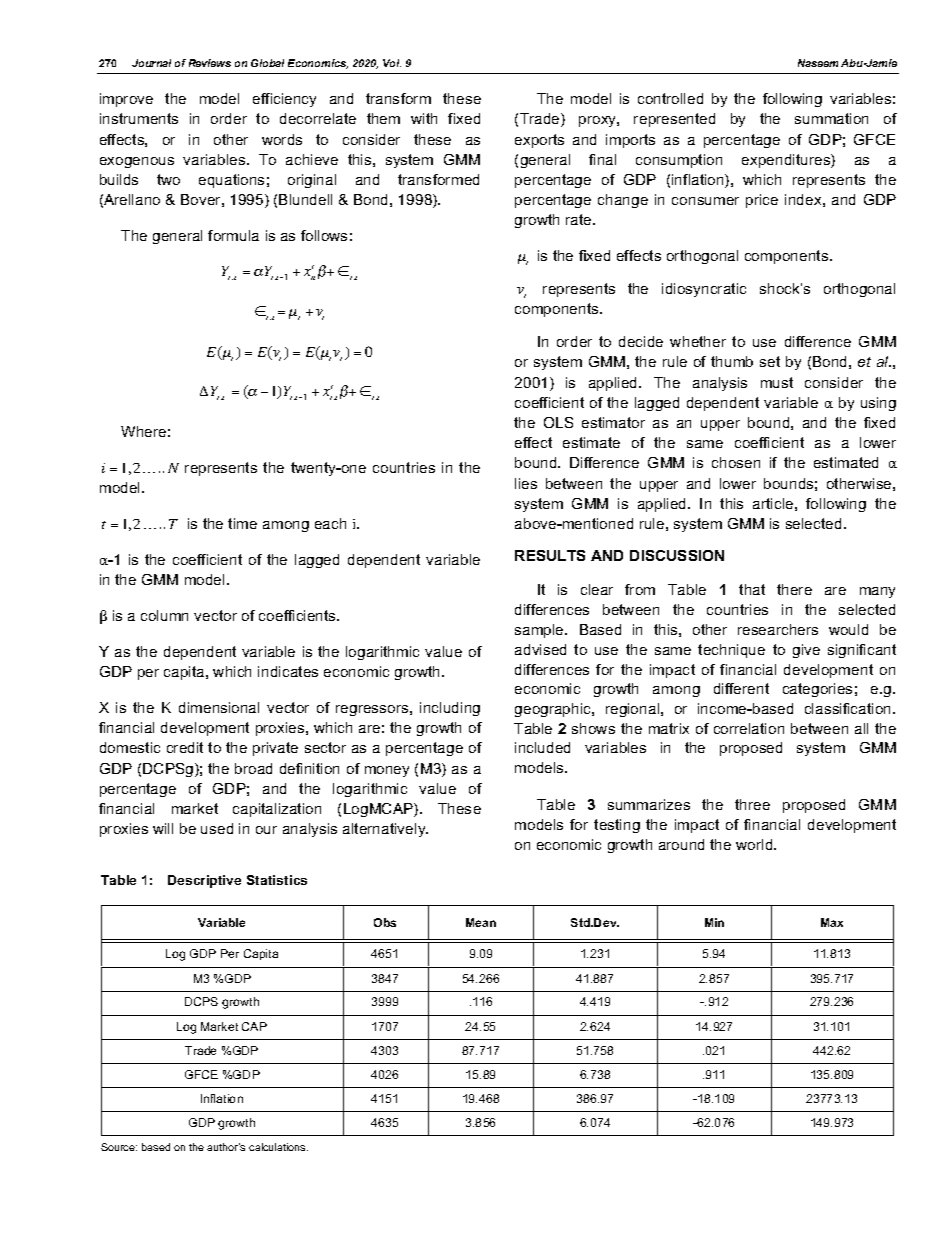 The height and width of the screenshot is (1233, 952). Describe the element at coordinates (526, 483) in the screenshot. I see `lies` at that location.
